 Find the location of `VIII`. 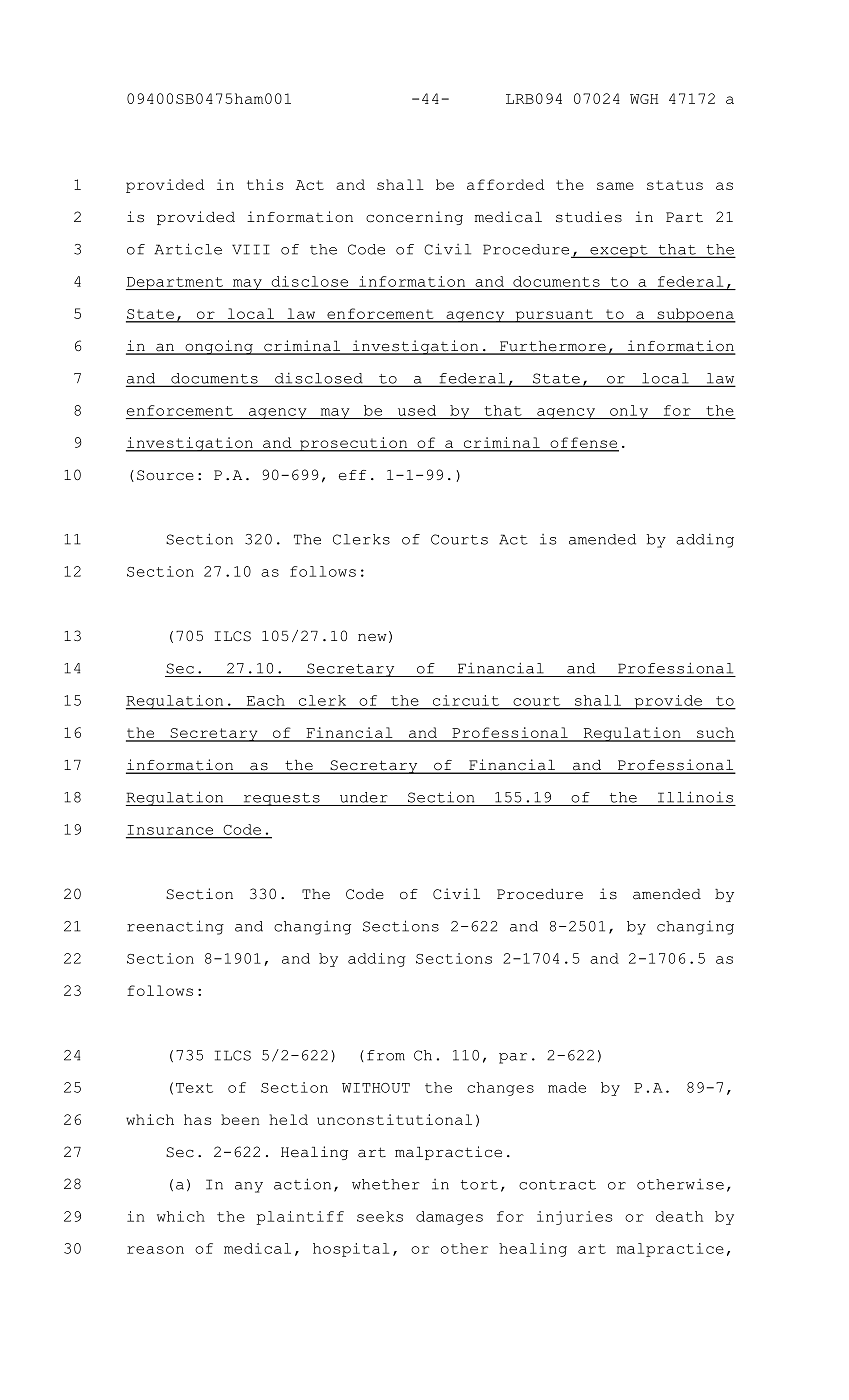

VIII is located at coordinates (251, 249).
